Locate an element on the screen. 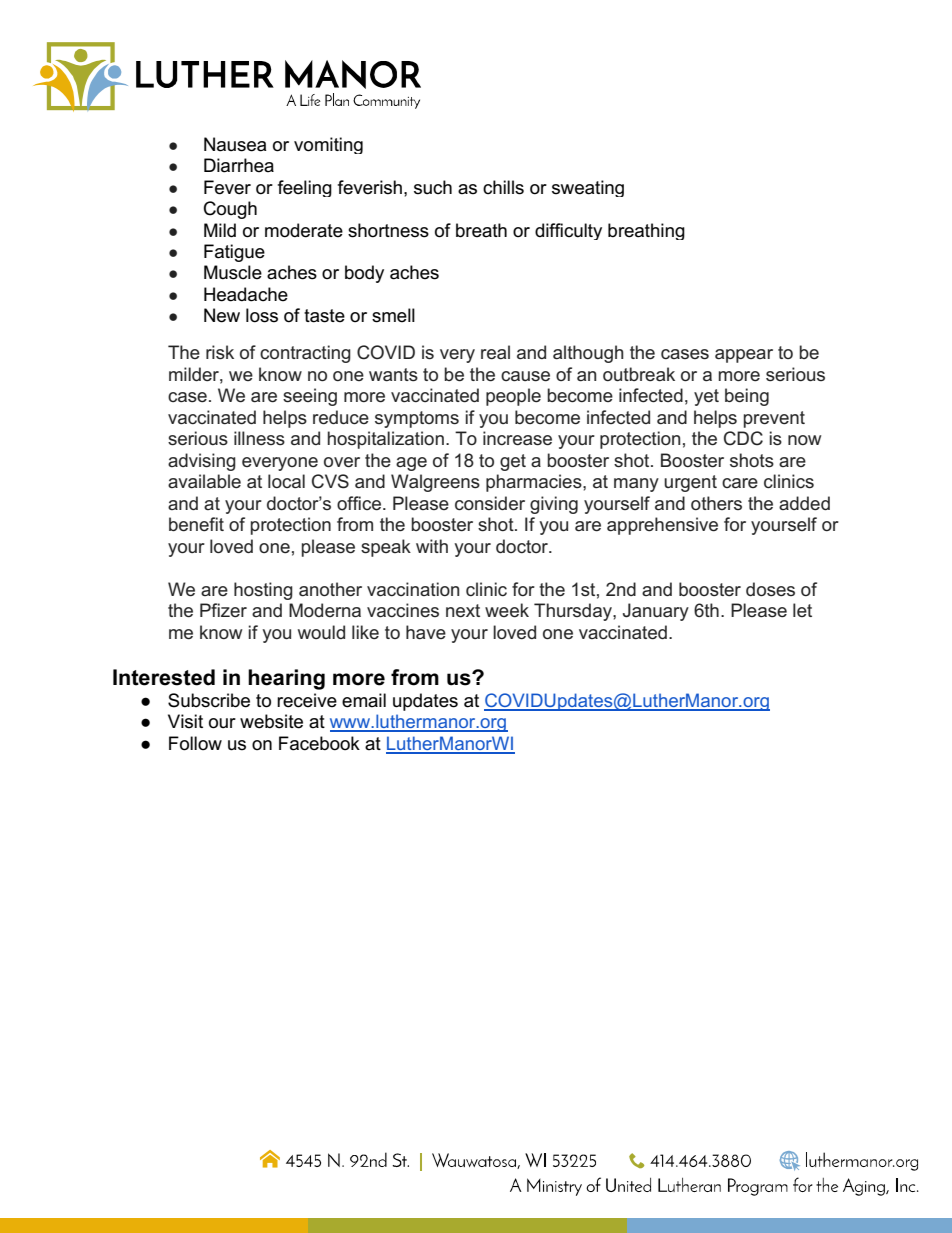 Image resolution: width=952 pixels, height=1233 pixels. email is located at coordinates (364, 700).
